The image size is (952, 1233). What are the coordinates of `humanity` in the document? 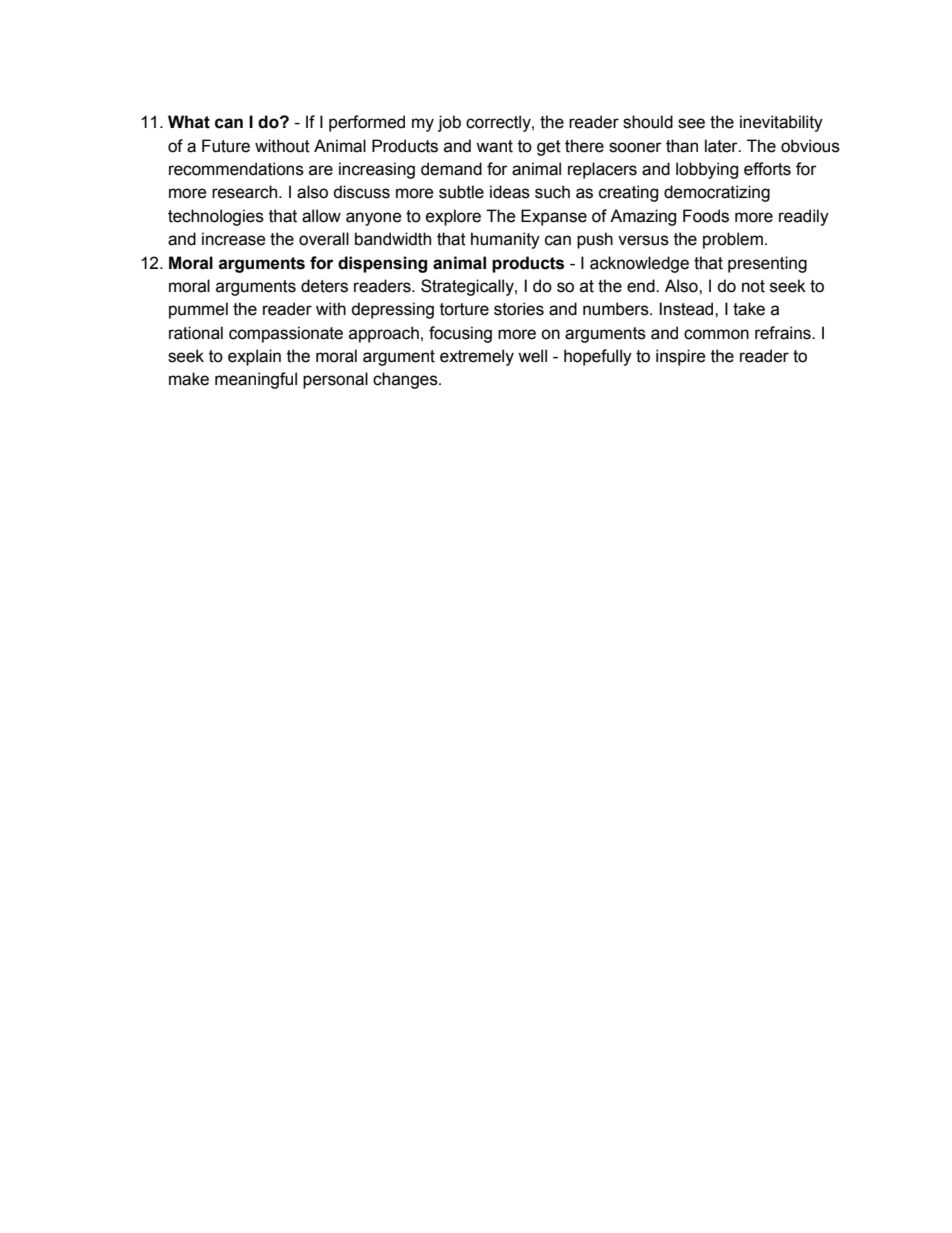 It's located at (505, 240).
